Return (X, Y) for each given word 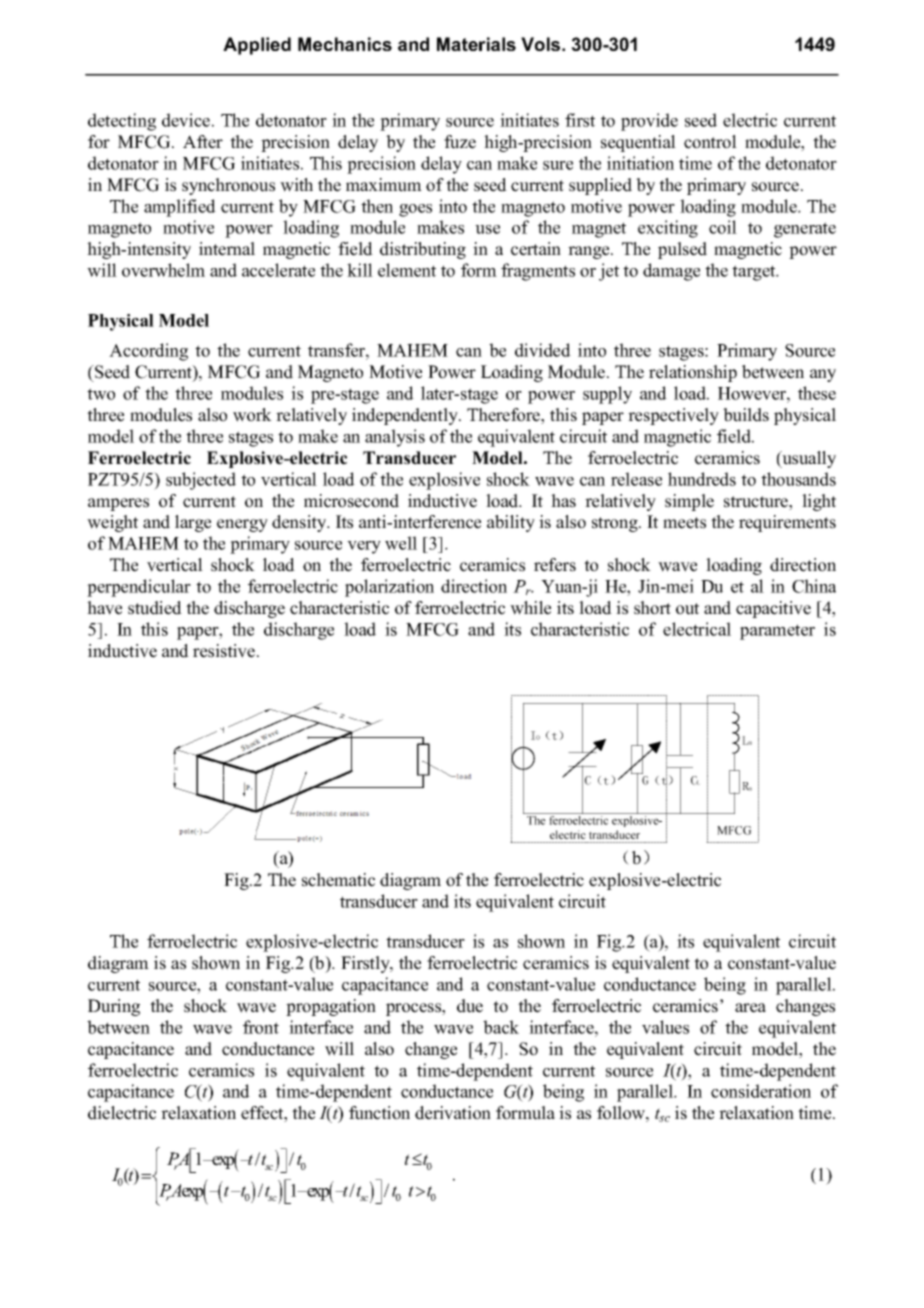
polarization (389, 588)
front (261, 1027)
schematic (338, 880)
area (750, 1008)
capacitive (773, 609)
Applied (257, 46)
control (710, 142)
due (470, 1006)
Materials (476, 44)
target (755, 273)
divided (543, 350)
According (148, 352)
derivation (453, 1113)
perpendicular (139, 588)
